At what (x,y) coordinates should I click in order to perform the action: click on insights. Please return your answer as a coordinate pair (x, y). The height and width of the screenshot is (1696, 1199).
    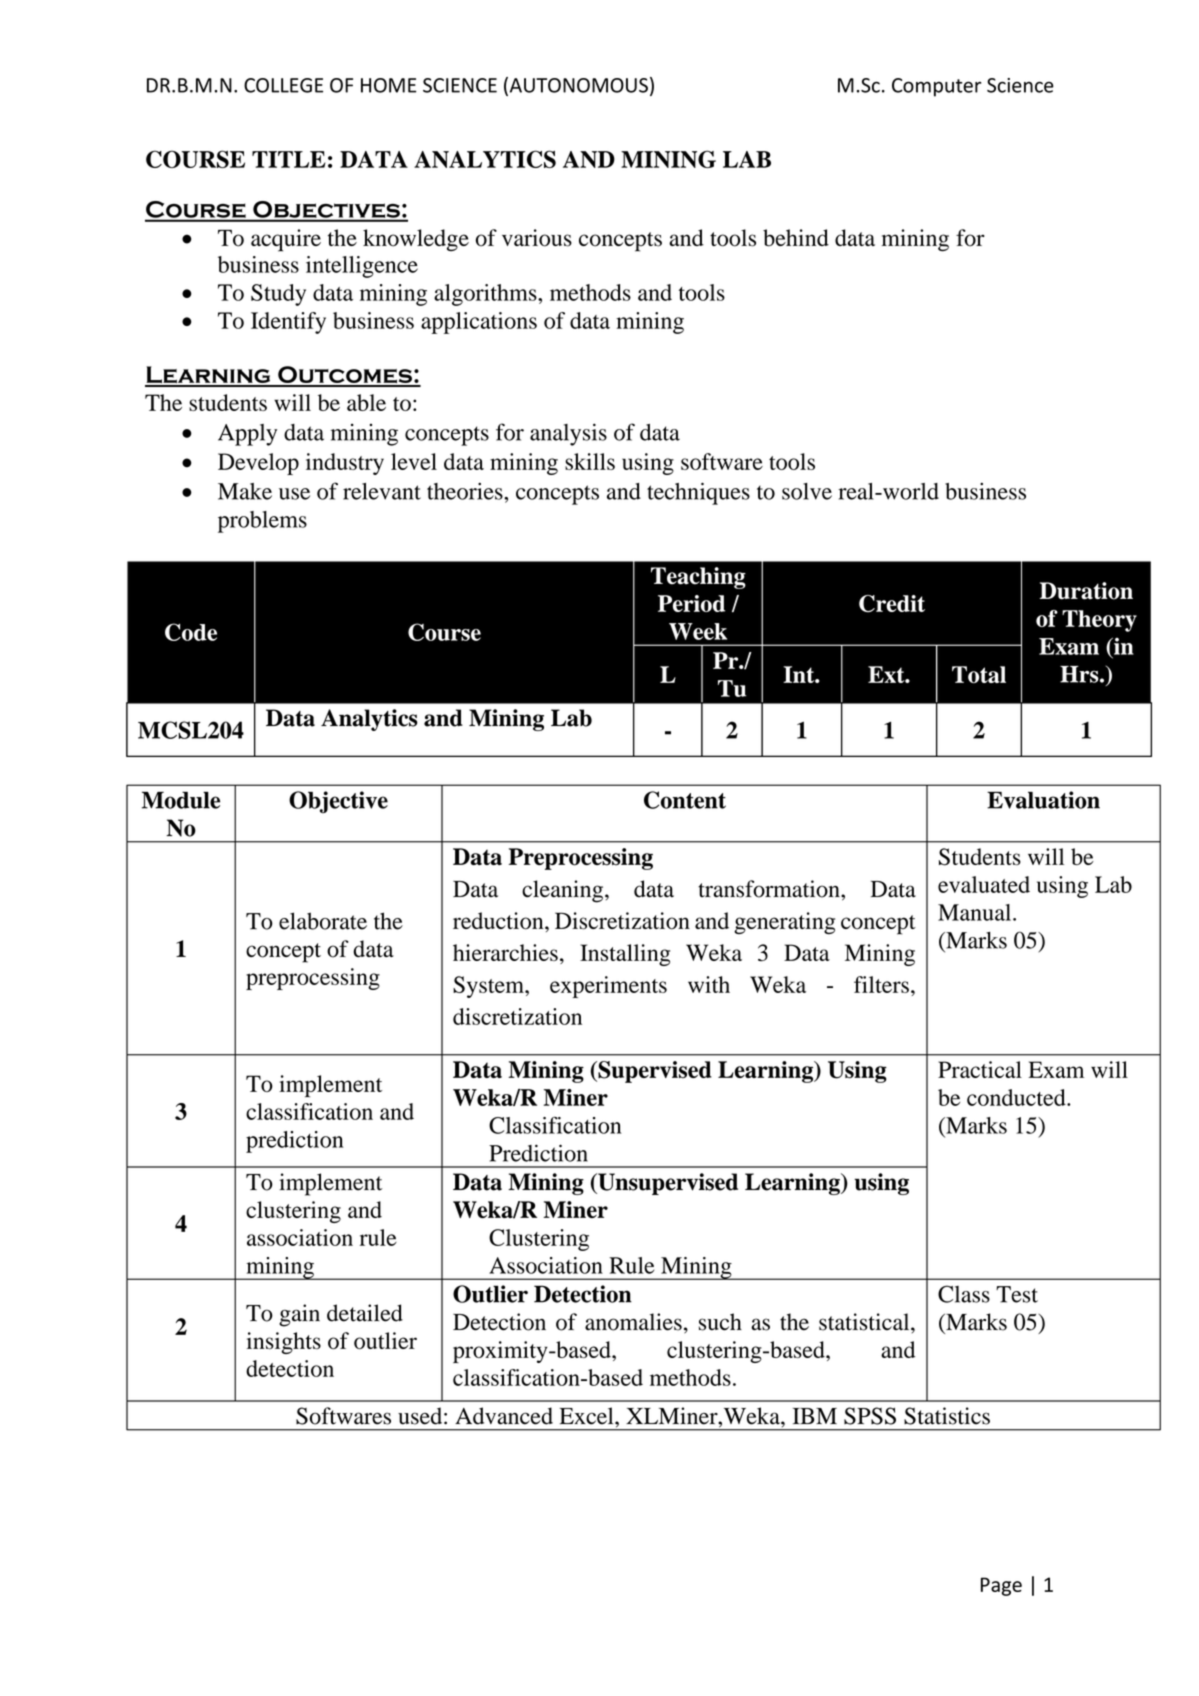
    Looking at the image, I should click on (284, 1343).
